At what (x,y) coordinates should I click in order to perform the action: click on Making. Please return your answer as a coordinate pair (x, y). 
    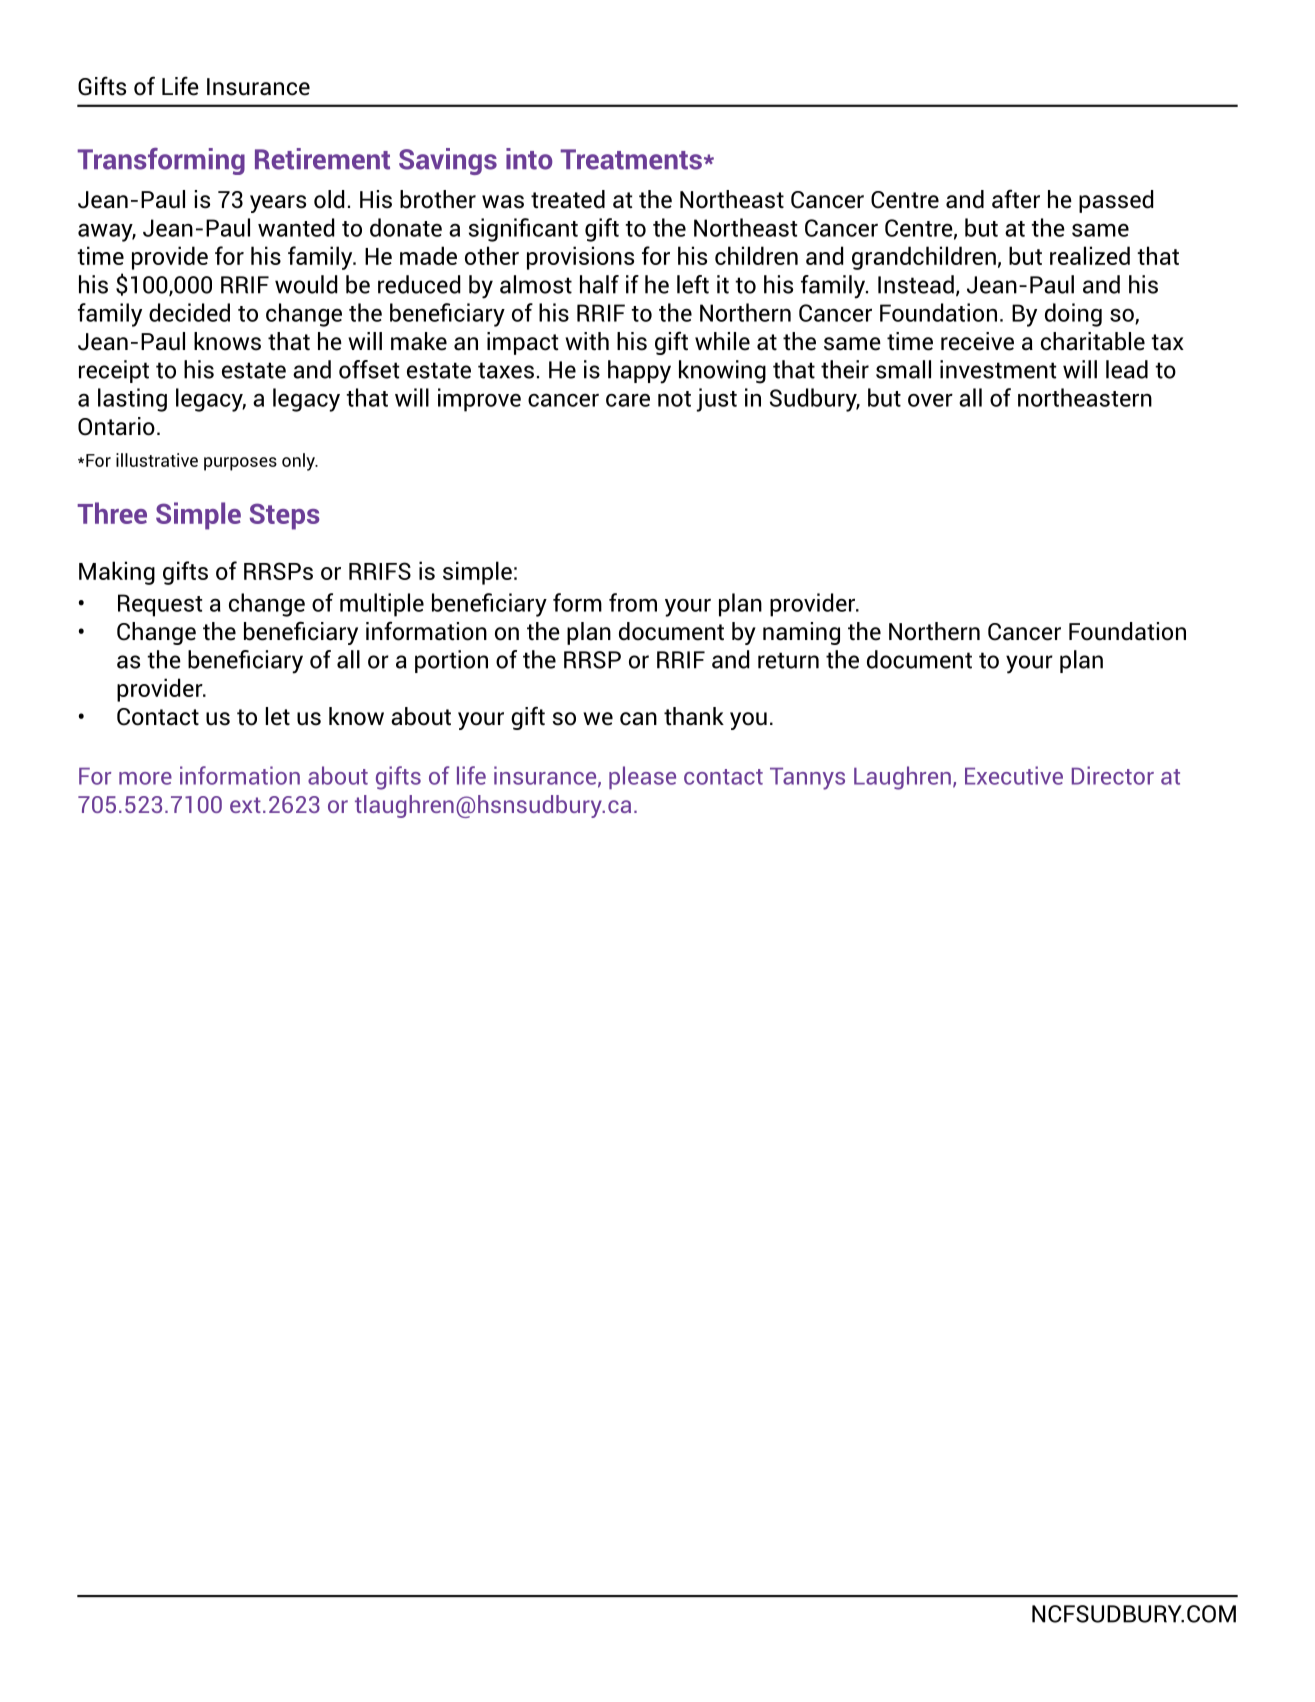
    Looking at the image, I should click on (117, 573).
